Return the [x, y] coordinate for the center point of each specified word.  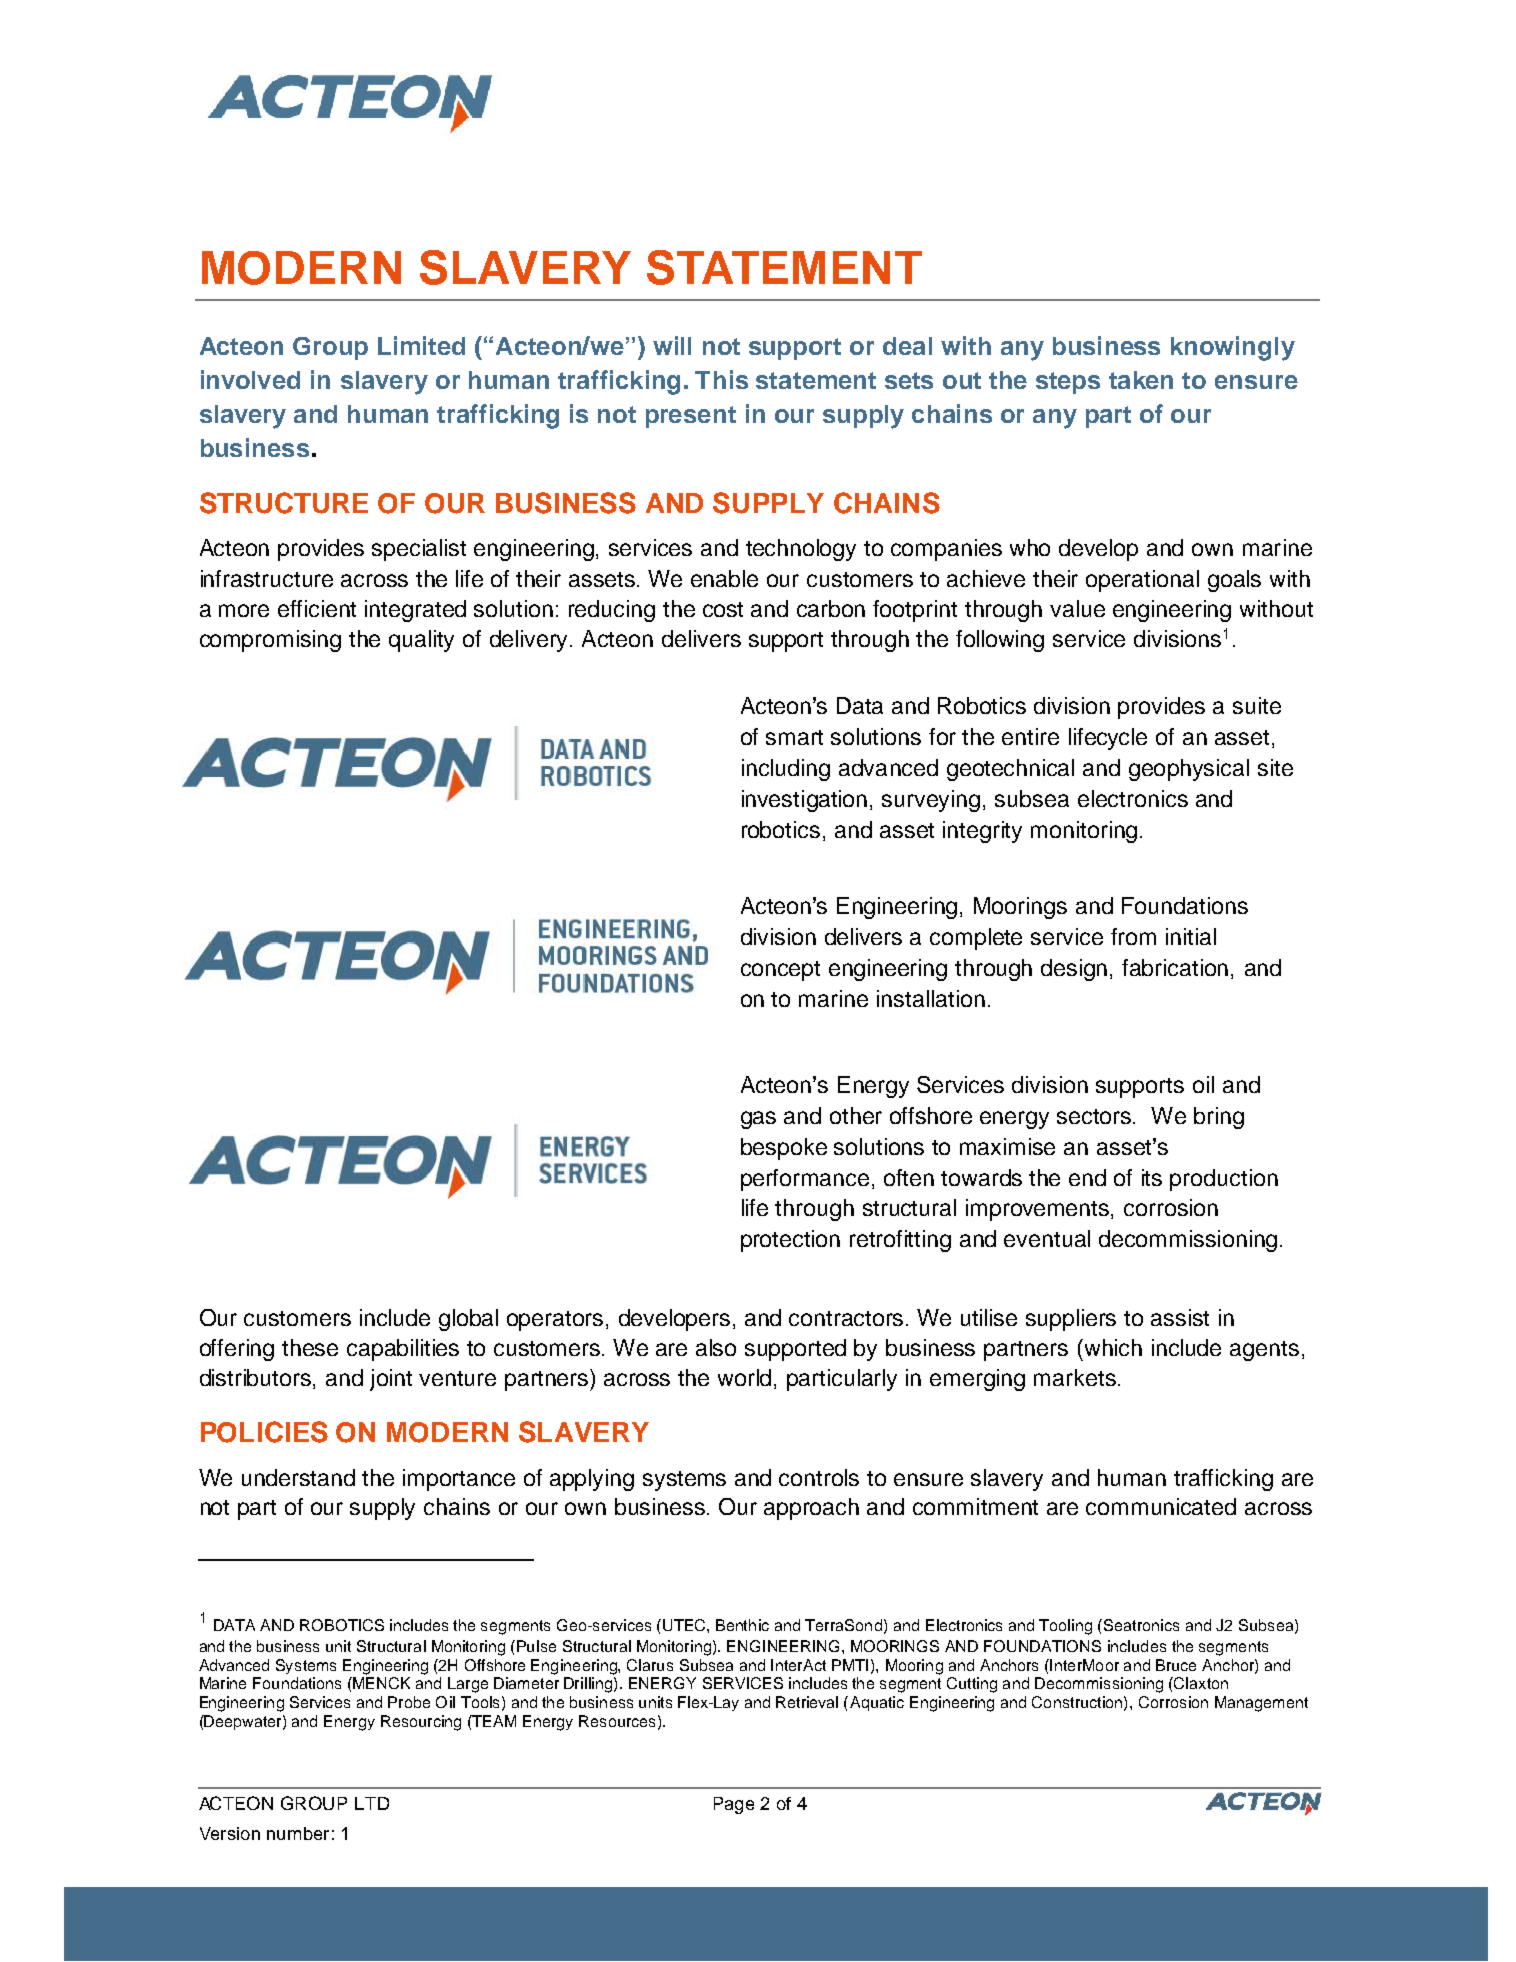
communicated [1161, 1506]
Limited [421, 345]
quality [421, 641]
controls [819, 1477]
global [468, 1320]
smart [794, 737]
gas [758, 1120]
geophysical [1189, 770]
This [721, 379]
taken [1141, 380]
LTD [372, 1803]
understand [298, 1477]
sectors [1095, 1116]
